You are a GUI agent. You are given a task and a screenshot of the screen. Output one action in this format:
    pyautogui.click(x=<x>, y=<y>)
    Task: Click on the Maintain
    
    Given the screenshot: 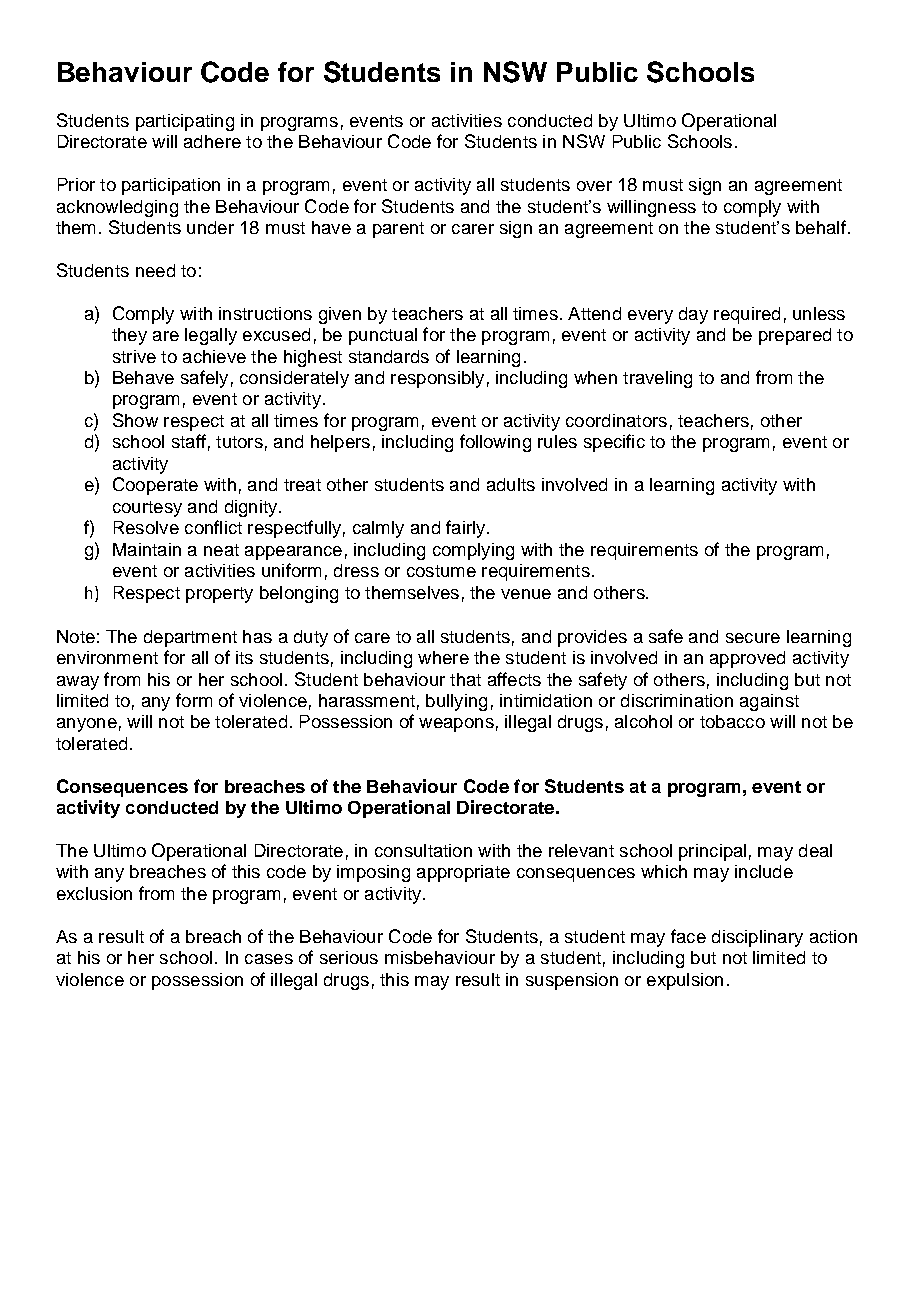 What is the action you would take?
    pyautogui.click(x=147, y=549)
